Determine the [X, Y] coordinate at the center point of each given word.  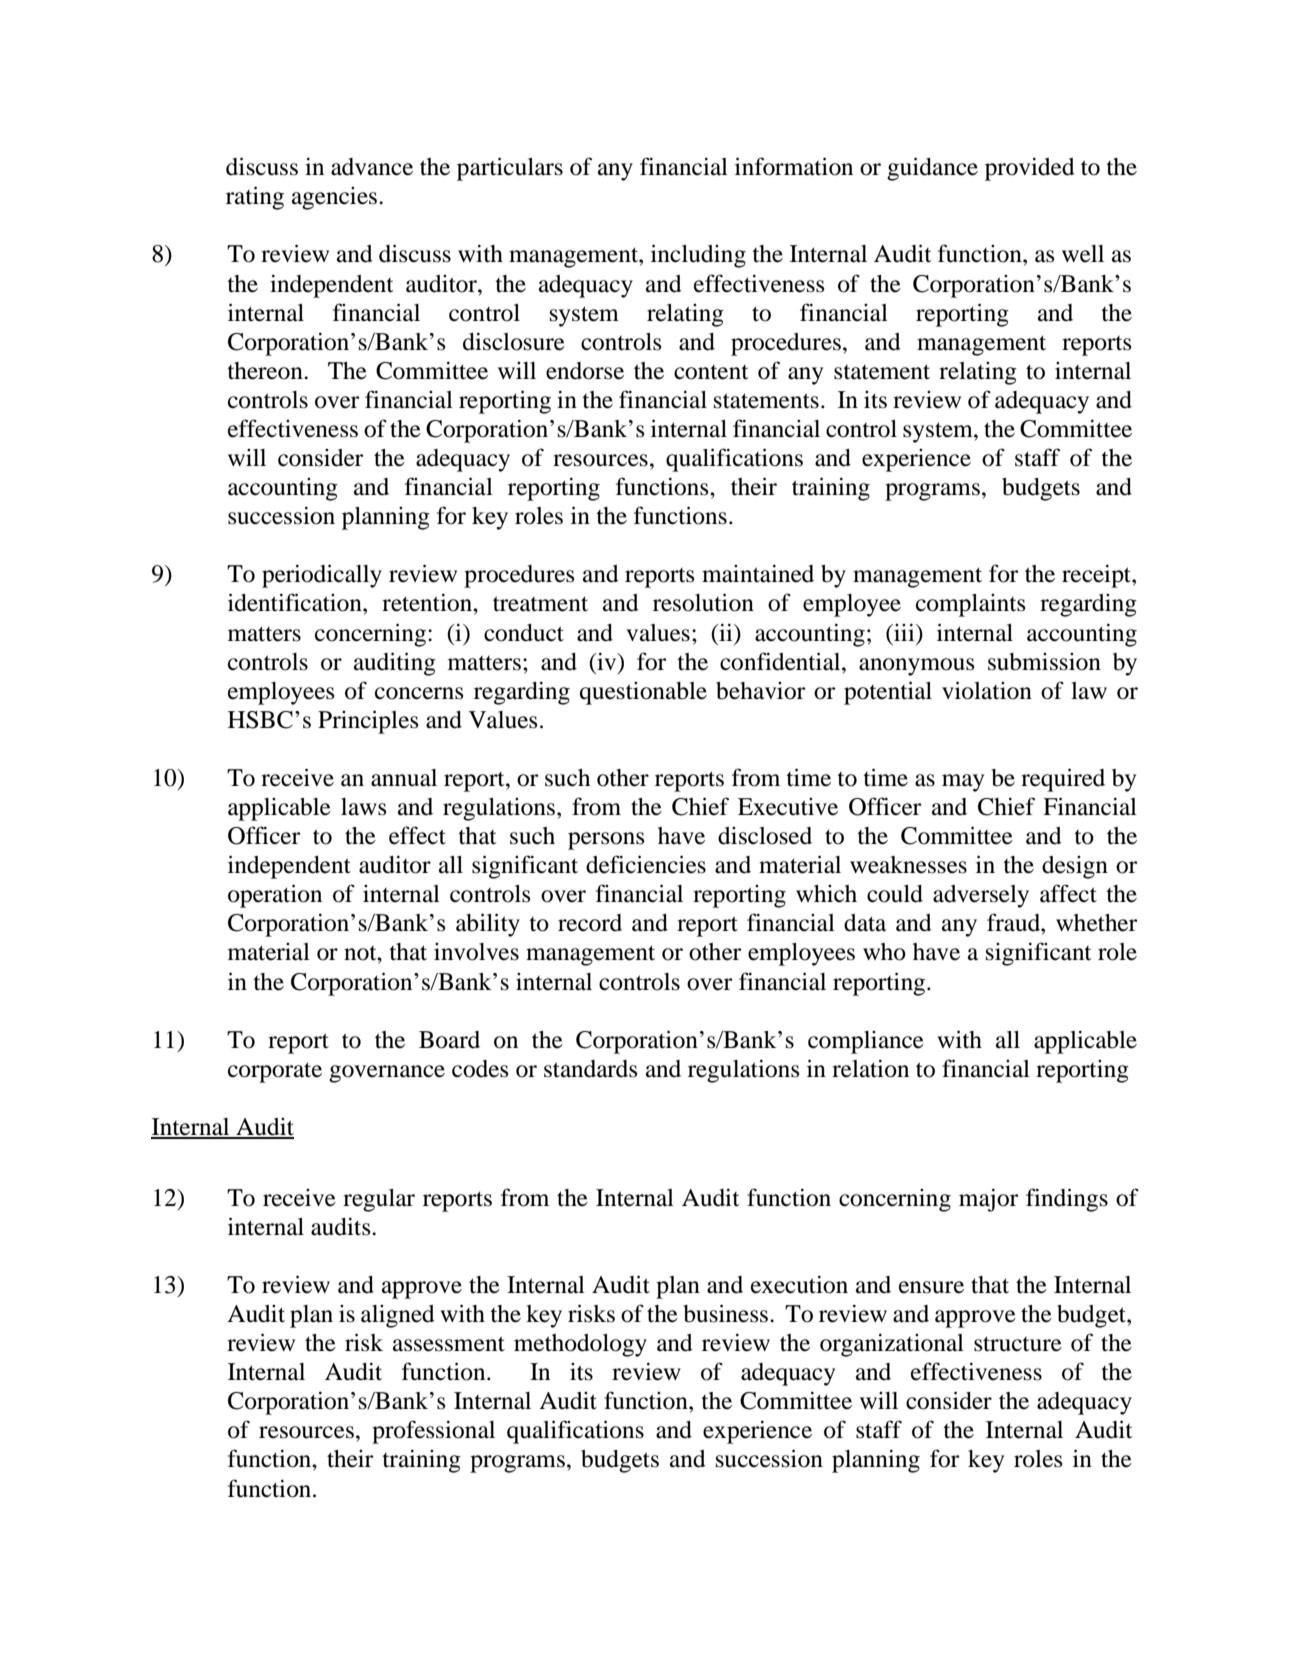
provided [1030, 169]
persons [606, 841]
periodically [322, 576]
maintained [758, 573]
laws [363, 807]
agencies [334, 198]
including [698, 256]
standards [590, 1069]
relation [870, 1068]
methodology [580, 1345]
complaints [970, 605]
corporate [275, 1072]
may [963, 783]
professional [433, 1432]
